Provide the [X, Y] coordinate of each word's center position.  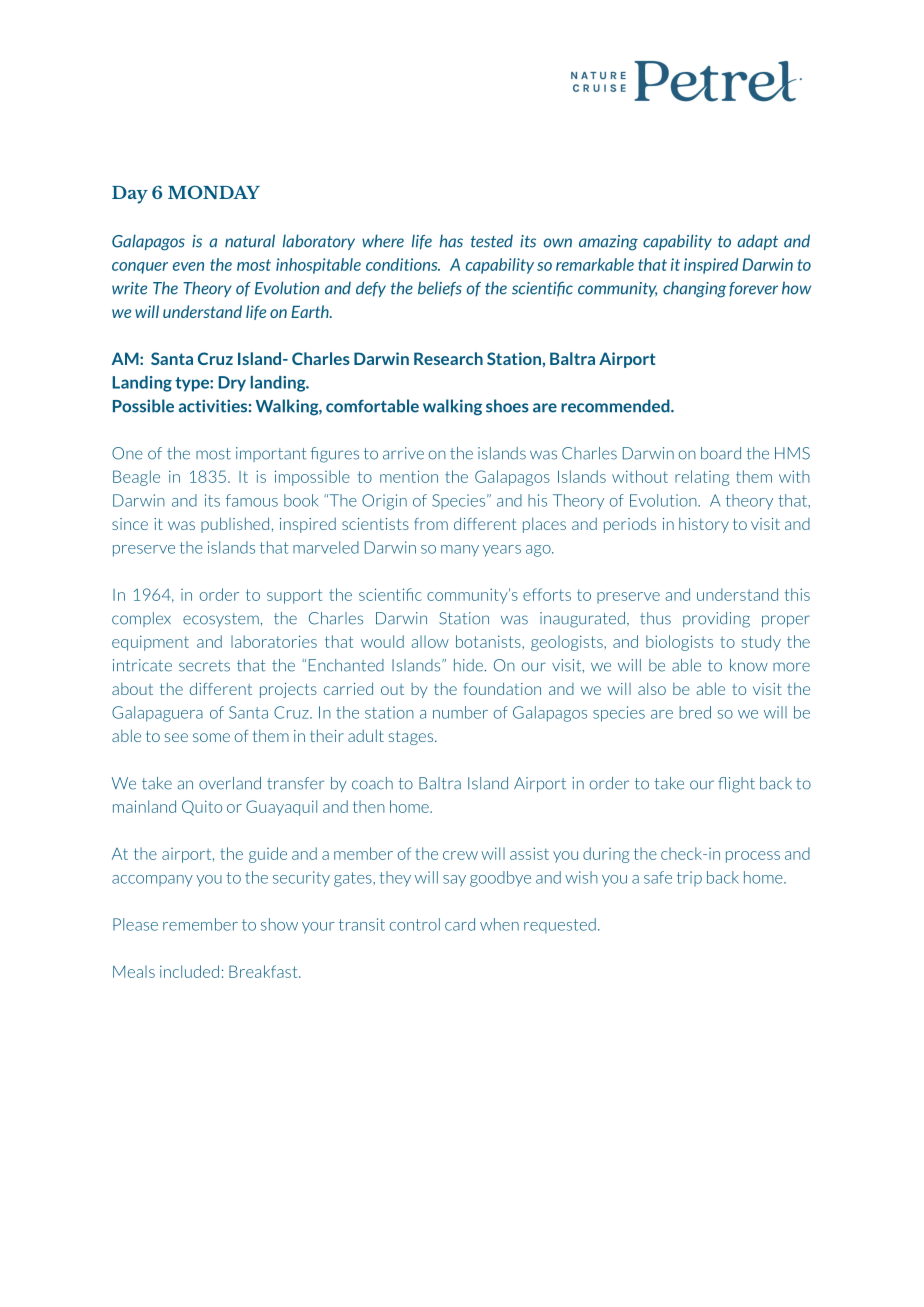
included [189, 971]
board [721, 453]
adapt [757, 242]
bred [695, 712]
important [271, 454]
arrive [403, 453]
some [211, 737]
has [451, 241]
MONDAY [214, 192]
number [460, 712]
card [460, 924]
